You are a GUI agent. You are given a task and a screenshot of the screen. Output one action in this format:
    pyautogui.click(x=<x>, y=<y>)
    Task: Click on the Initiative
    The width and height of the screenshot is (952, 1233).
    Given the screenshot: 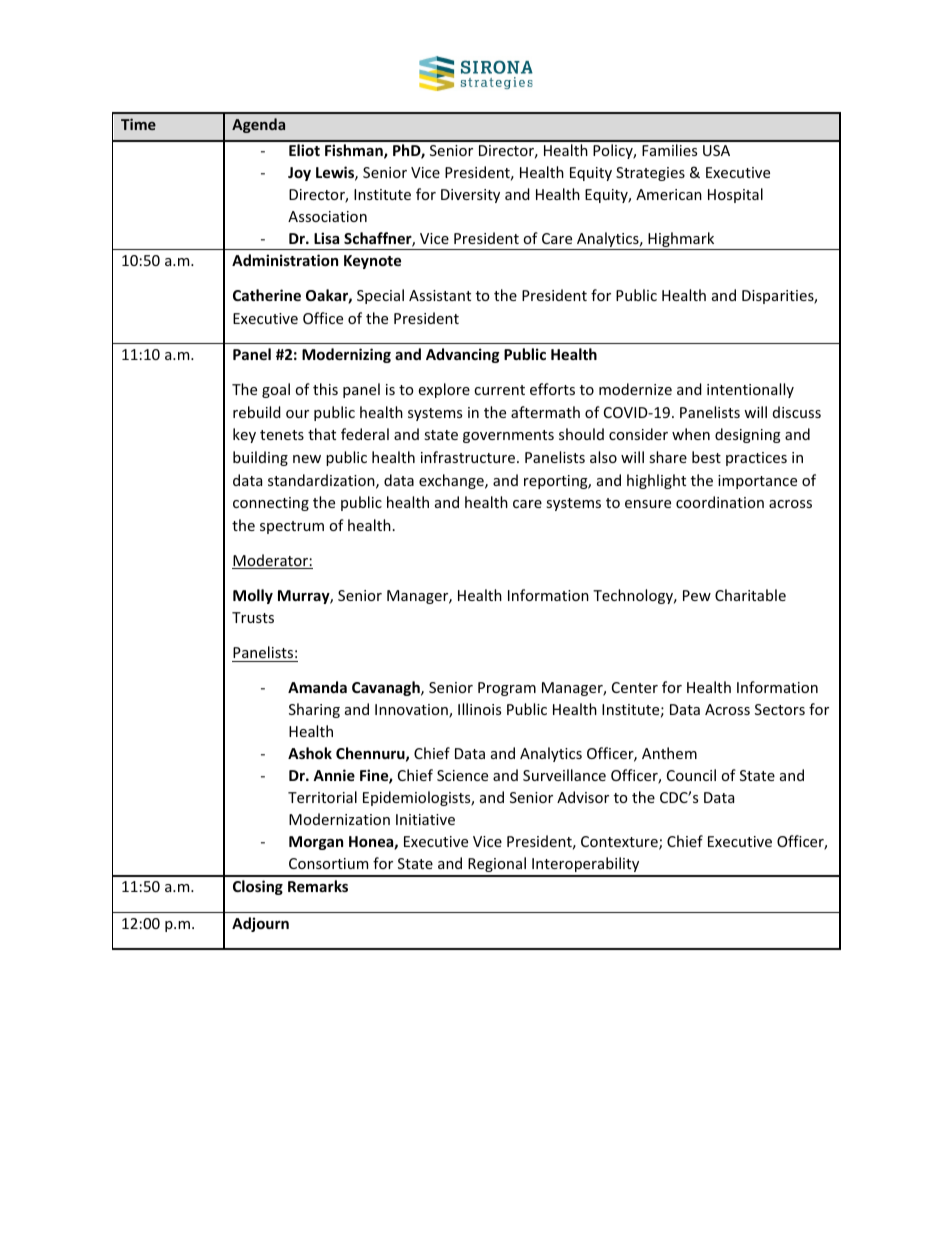 What is the action you would take?
    pyautogui.click(x=425, y=819)
